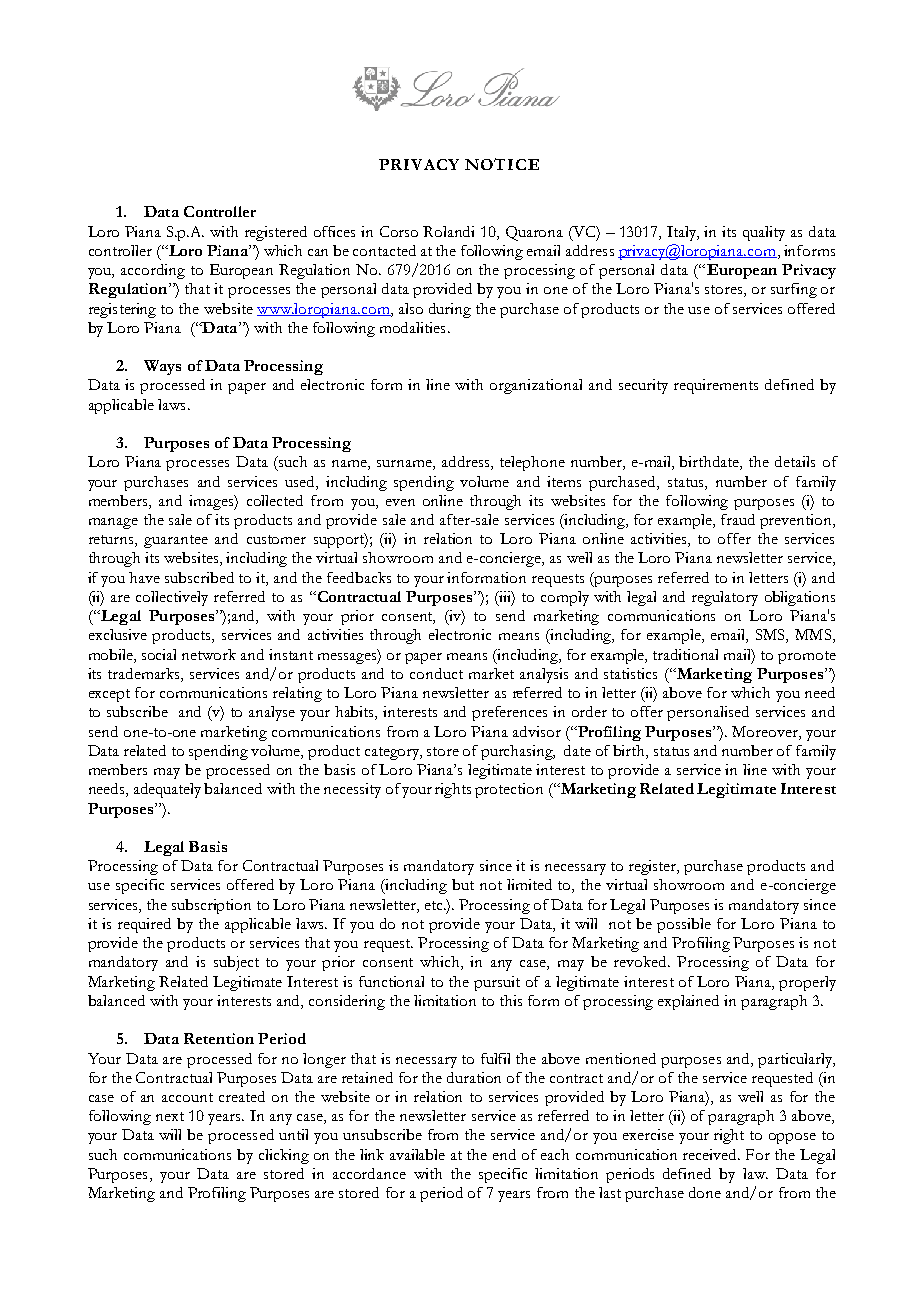  Describe the element at coordinates (209, 654) in the screenshot. I see `network` at that location.
